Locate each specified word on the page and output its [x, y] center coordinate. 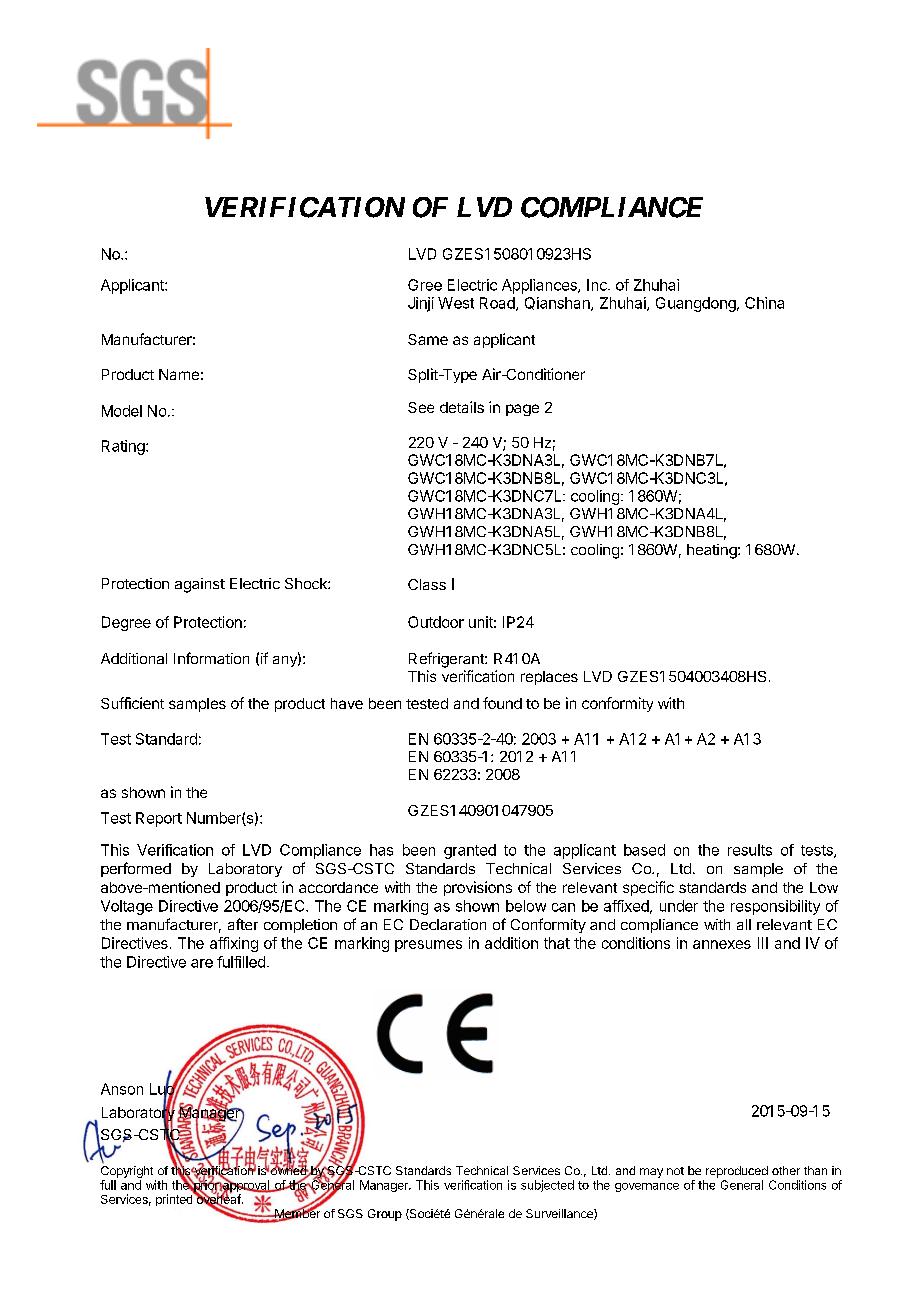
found [502, 703]
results [750, 850]
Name [179, 374]
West [456, 303]
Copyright [127, 1172]
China [764, 303]
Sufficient [132, 703]
